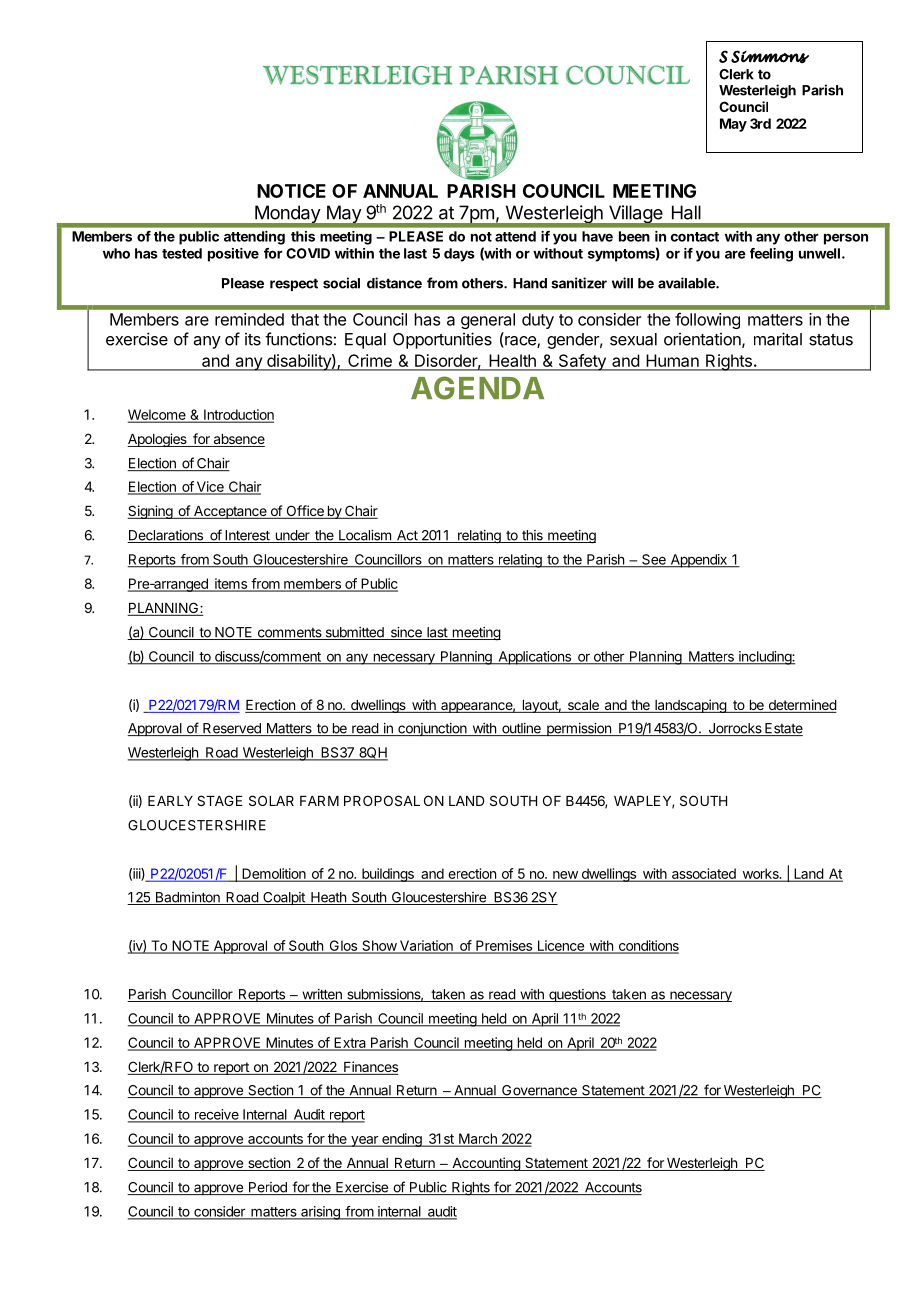 This page has width=924, height=1308. I want to click on Reserved, so click(232, 729).
